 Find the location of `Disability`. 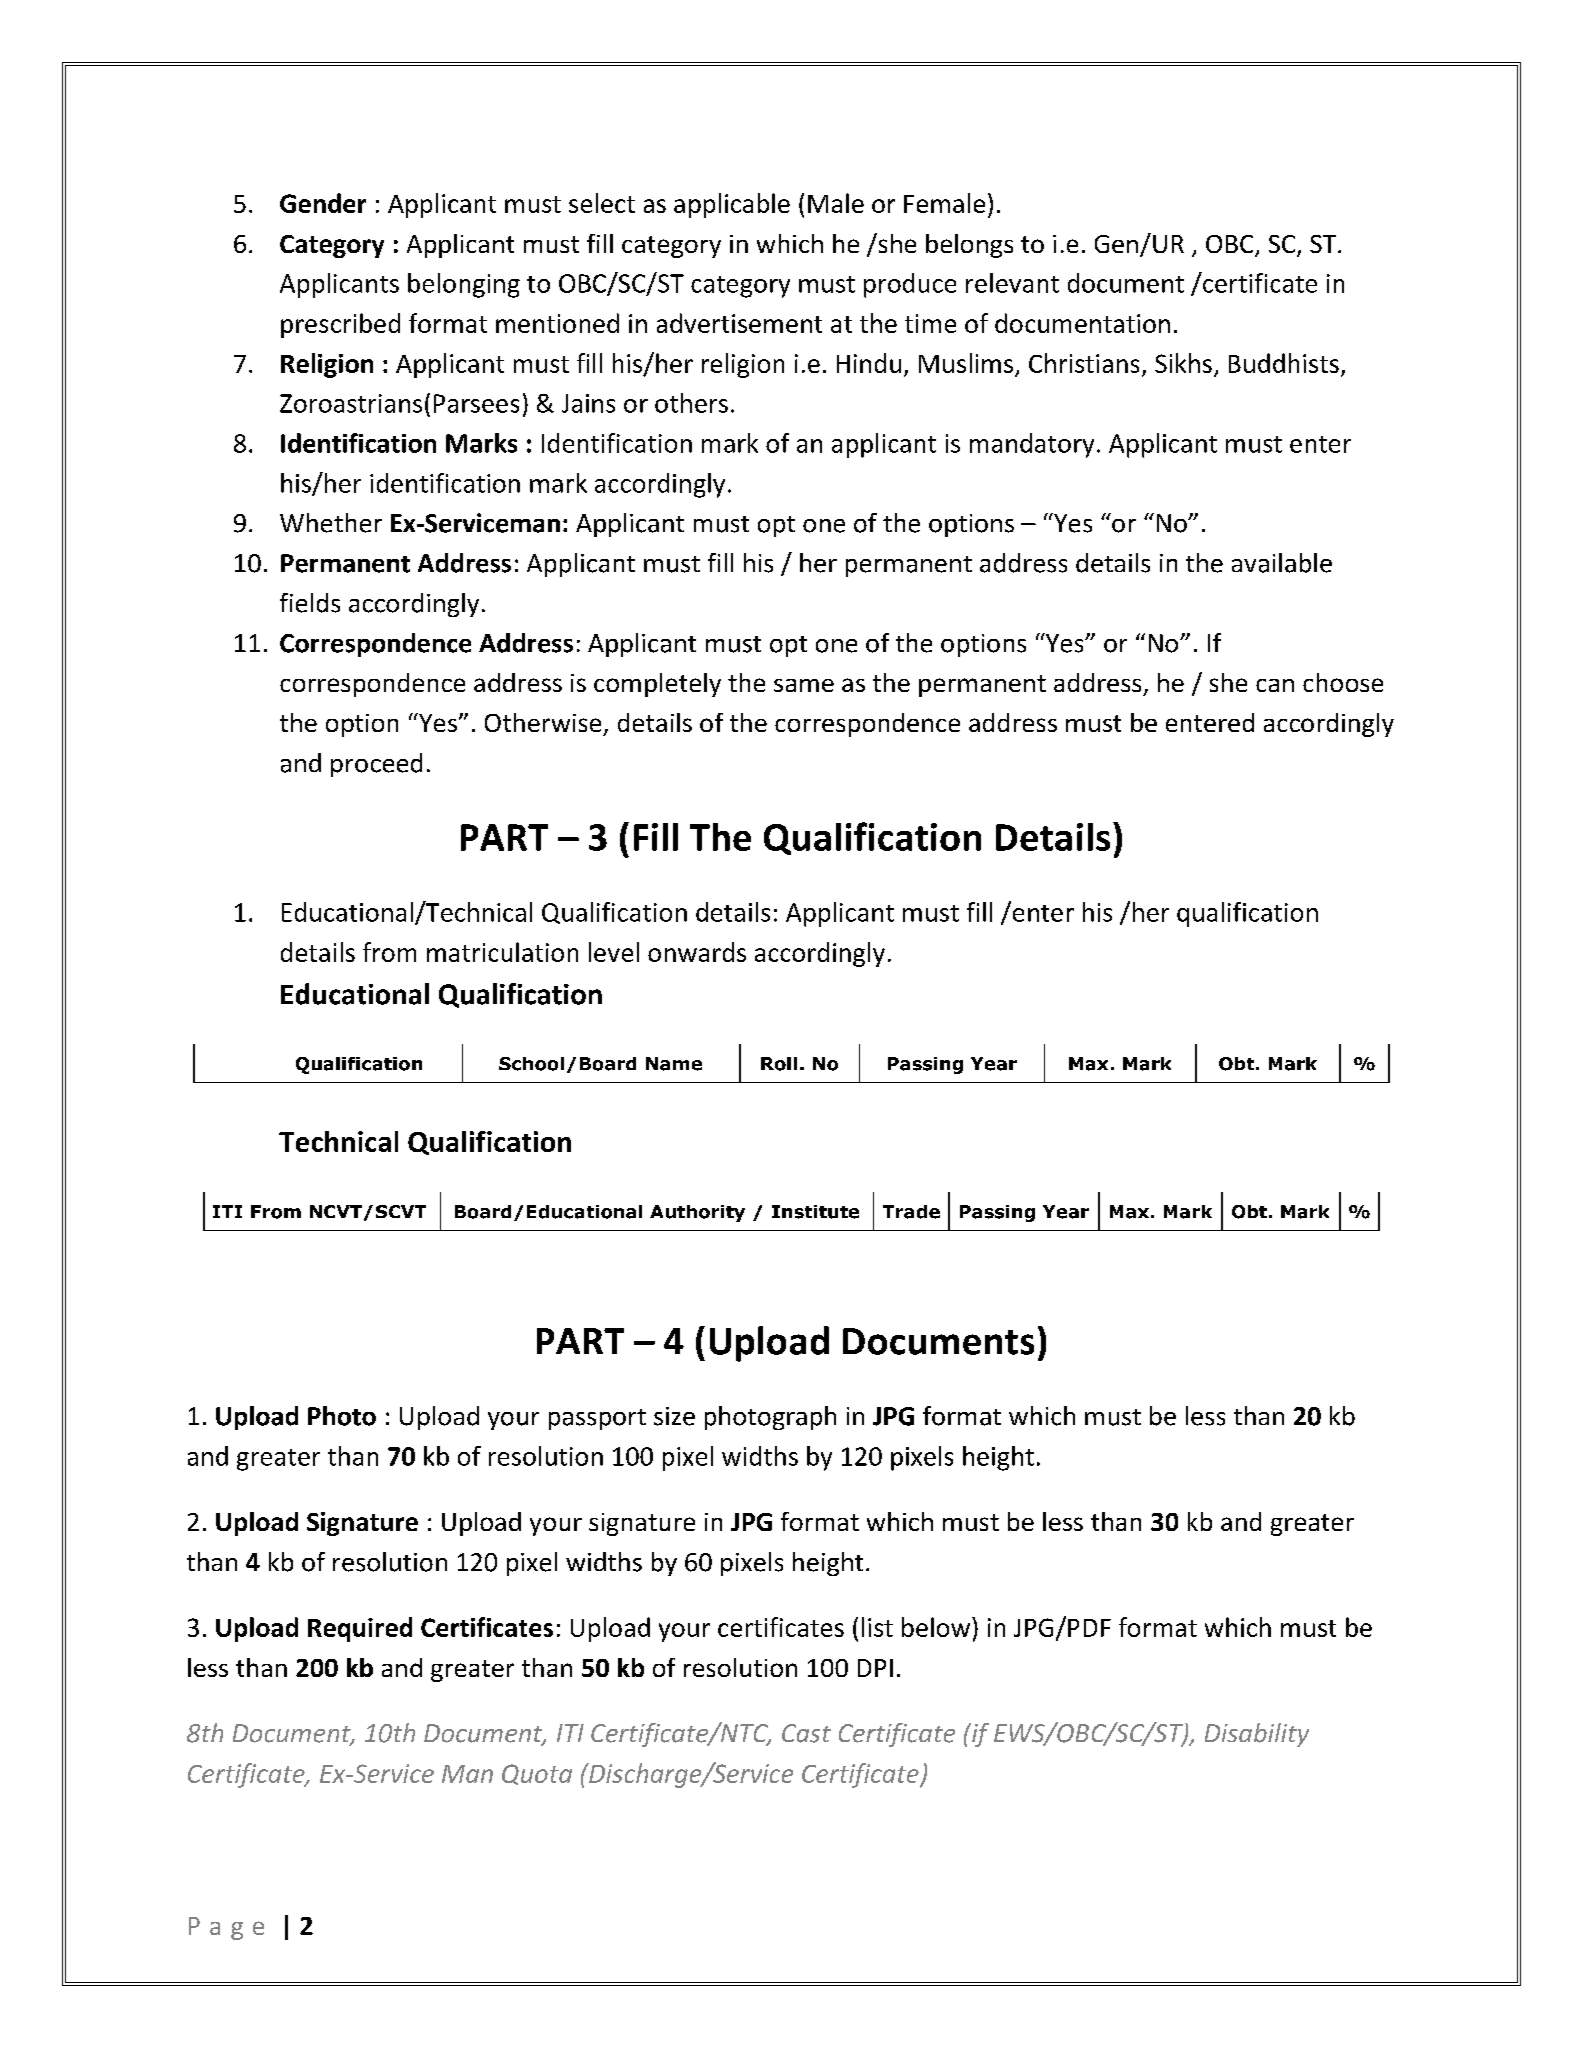

Disability is located at coordinates (1257, 1735).
